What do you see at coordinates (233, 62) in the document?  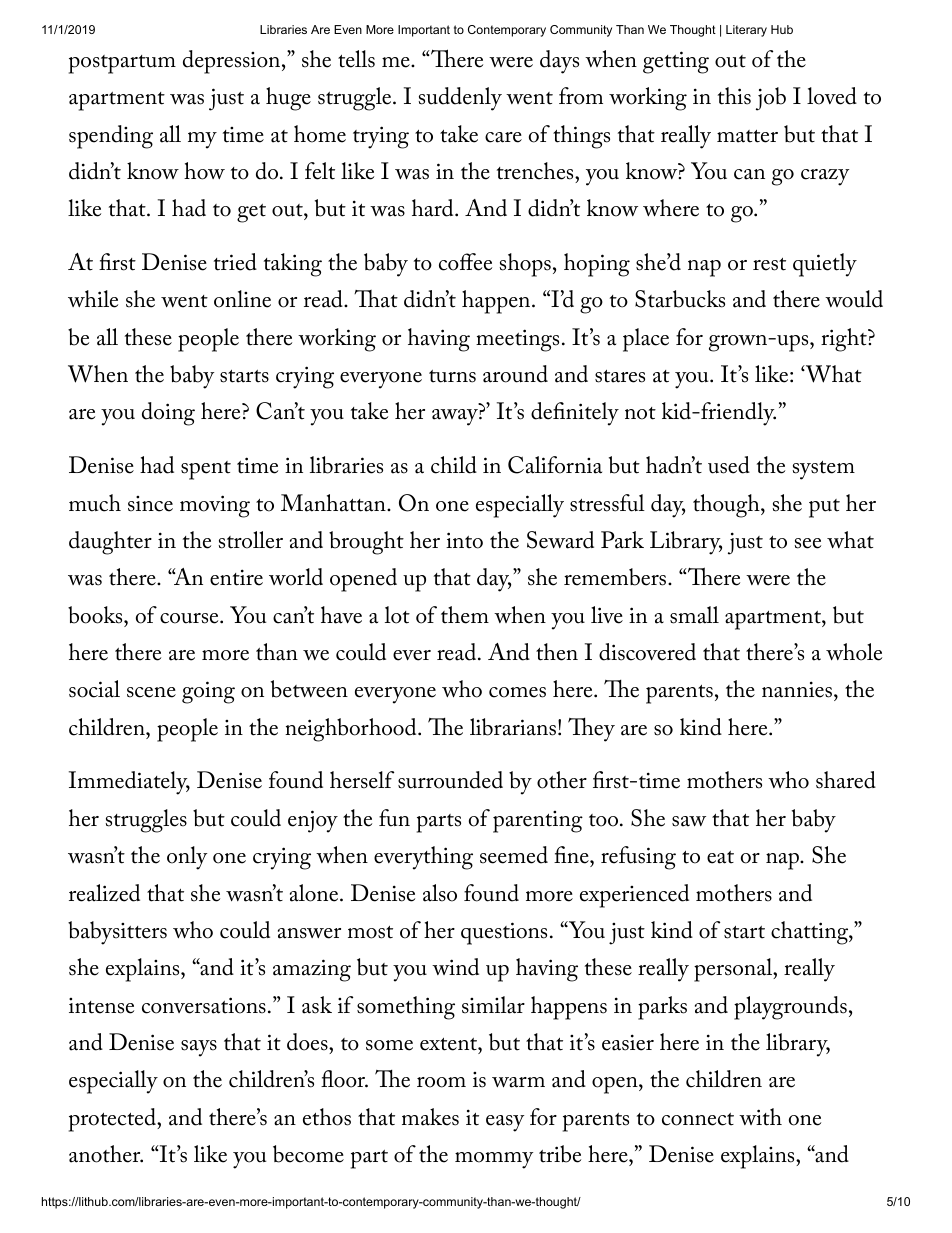 I see `depression` at bounding box center [233, 62].
